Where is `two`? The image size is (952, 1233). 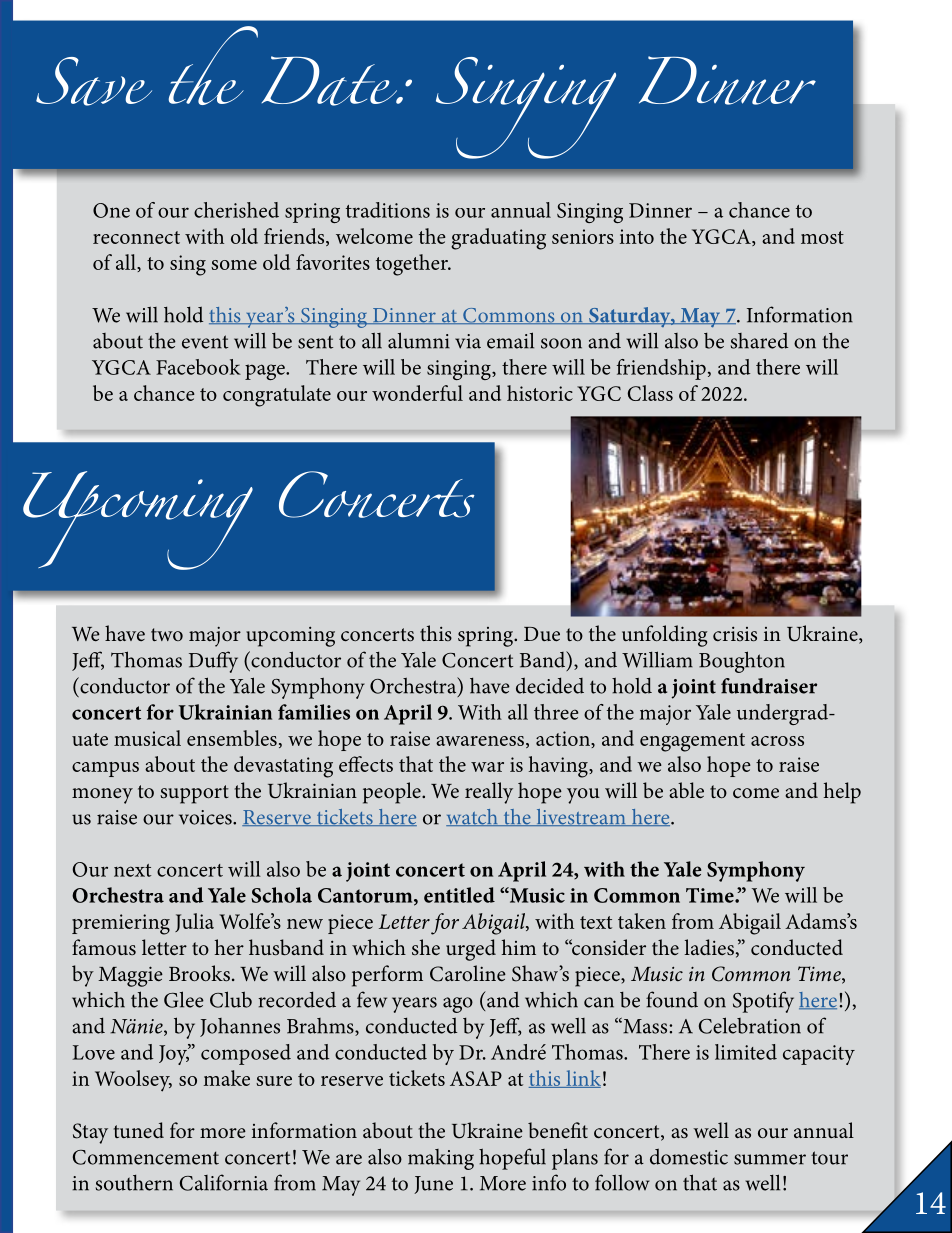 two is located at coordinates (167, 634).
